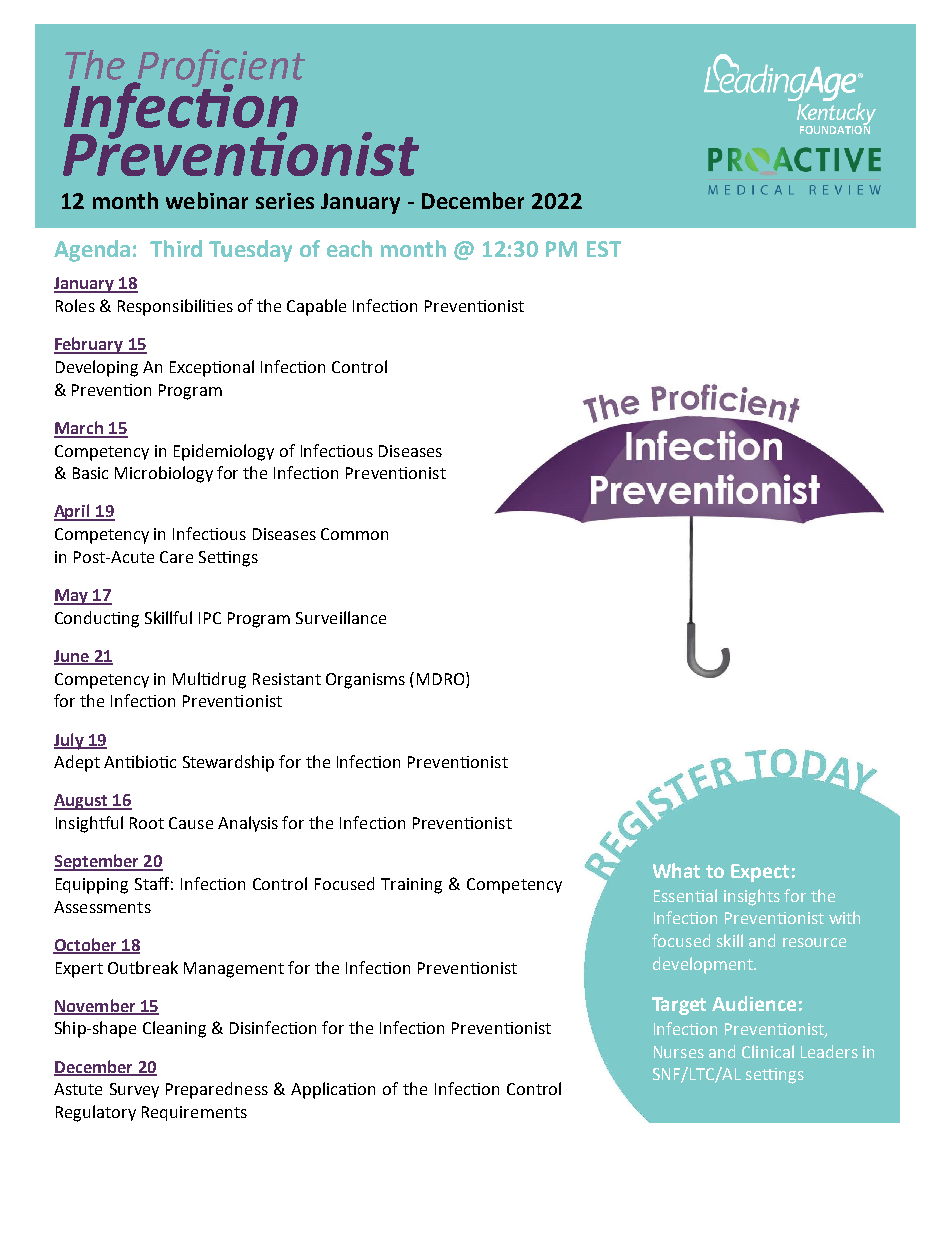  What do you see at coordinates (333, 1090) in the screenshot?
I see `Application` at bounding box center [333, 1090].
